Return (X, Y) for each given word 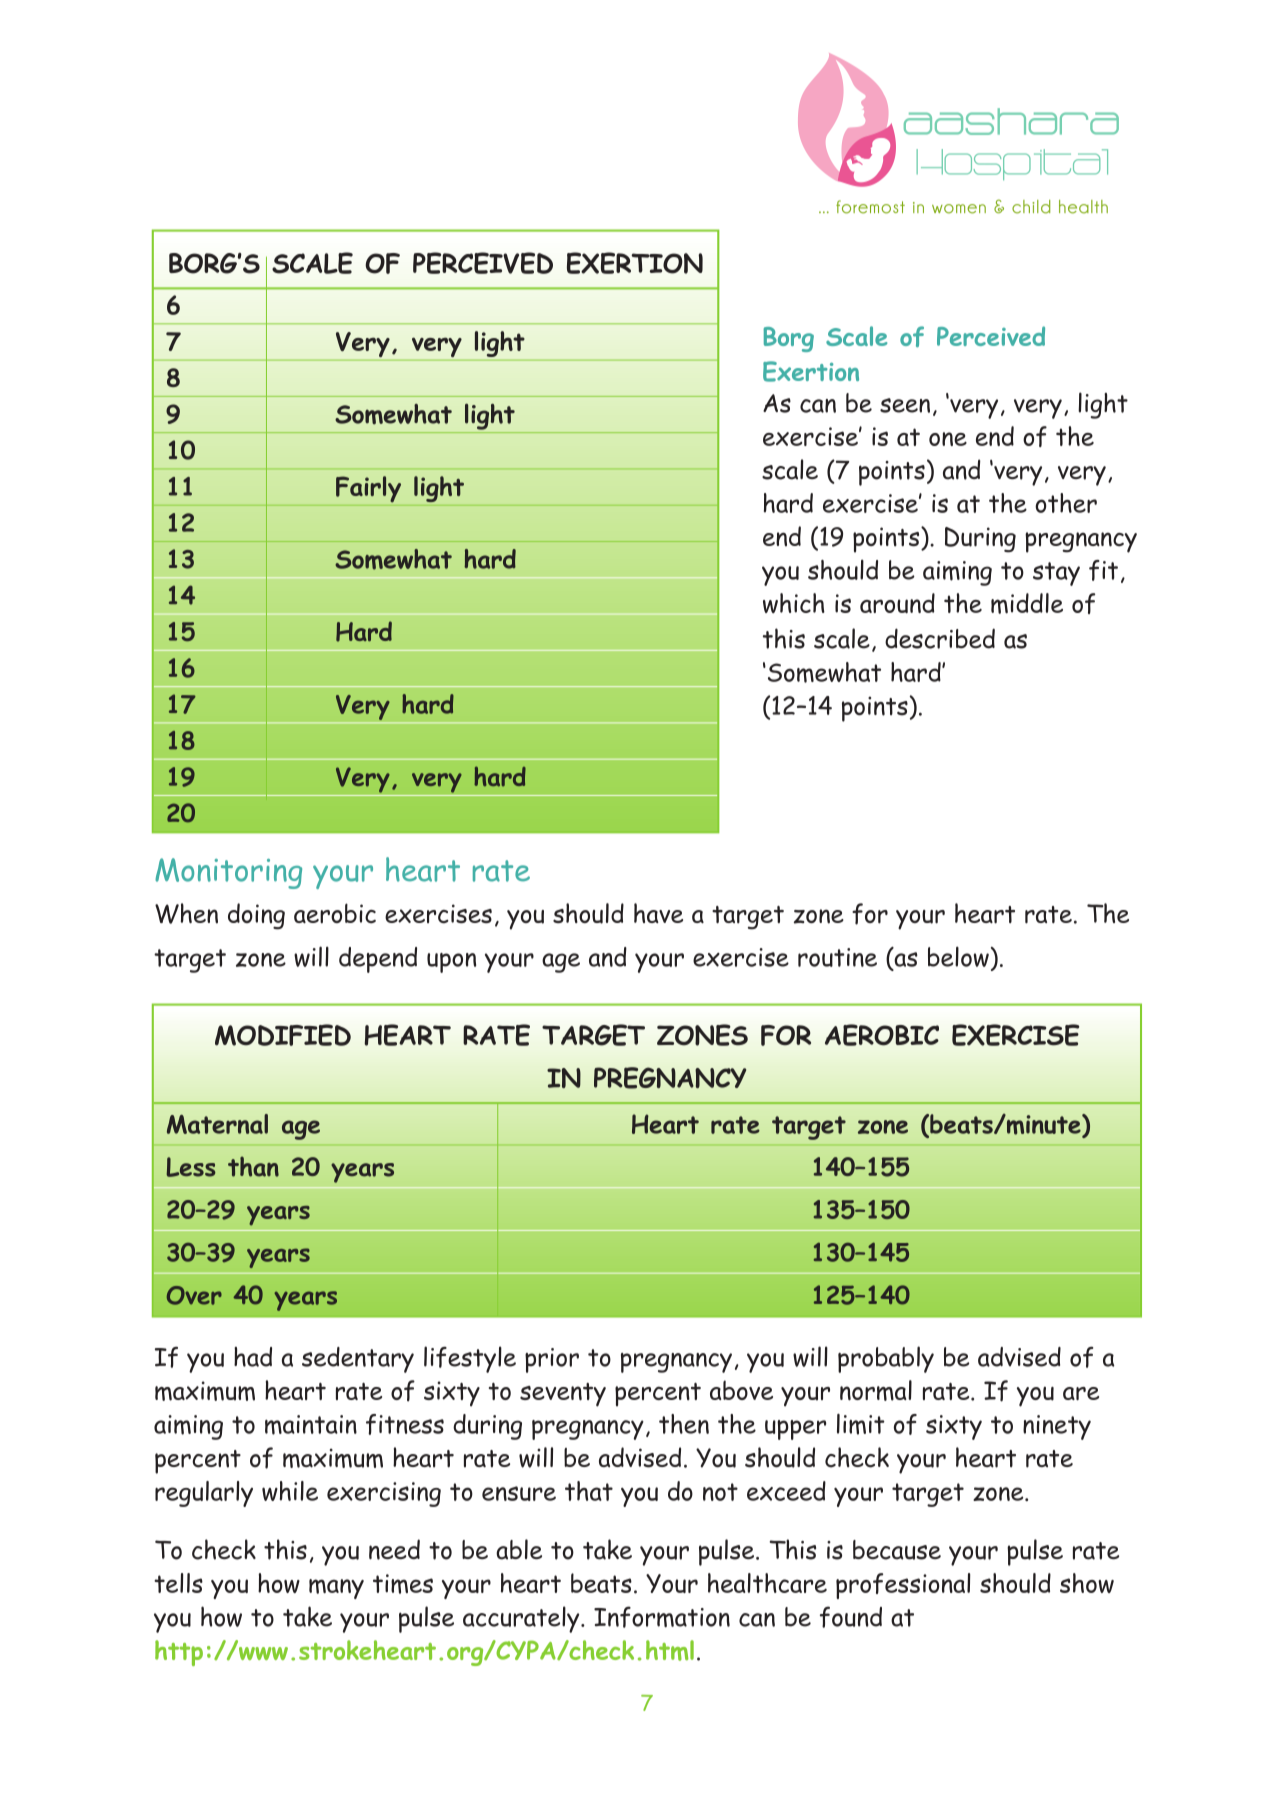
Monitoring (228, 873)
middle (1027, 603)
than (253, 1167)
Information (662, 1617)
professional (903, 1586)
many (336, 1589)
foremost (870, 207)
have (658, 913)
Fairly (368, 489)
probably (886, 1359)
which (794, 603)
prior (552, 1360)
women (959, 209)
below (958, 956)
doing (256, 916)
